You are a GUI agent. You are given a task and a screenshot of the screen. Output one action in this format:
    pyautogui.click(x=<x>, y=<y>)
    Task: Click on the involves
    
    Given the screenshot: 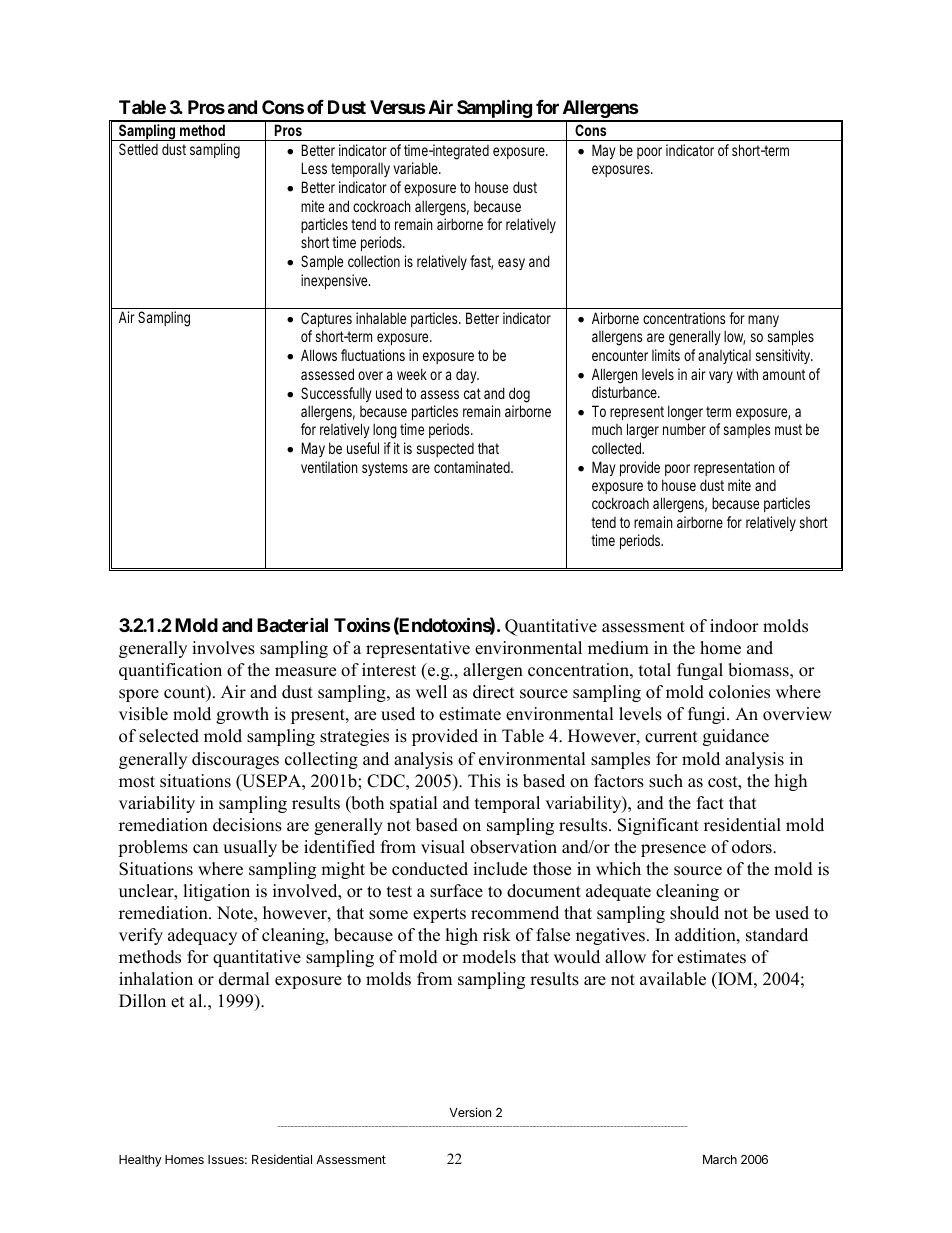 What is the action you would take?
    pyautogui.click(x=223, y=648)
